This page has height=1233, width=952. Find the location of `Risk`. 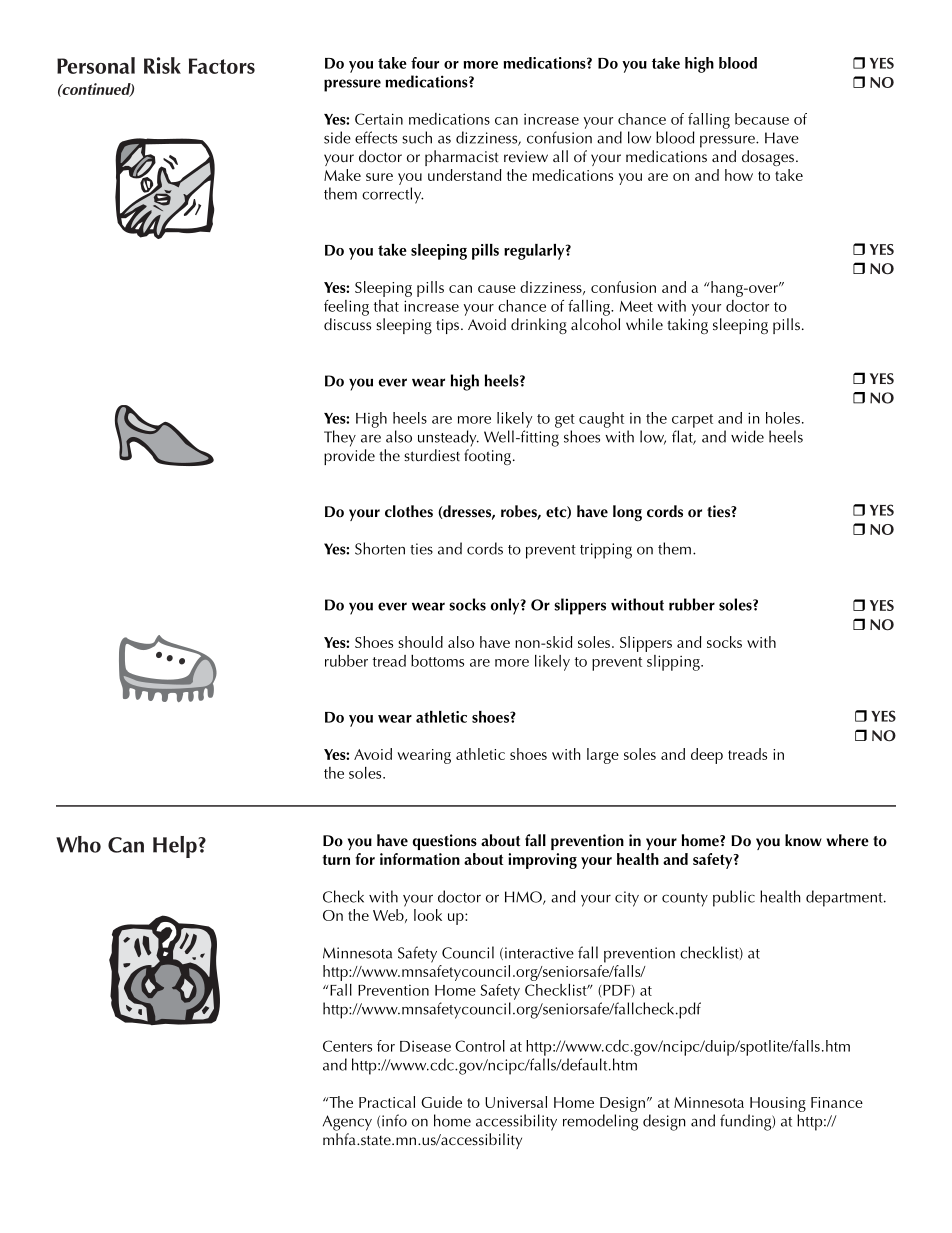

Risk is located at coordinates (162, 65).
